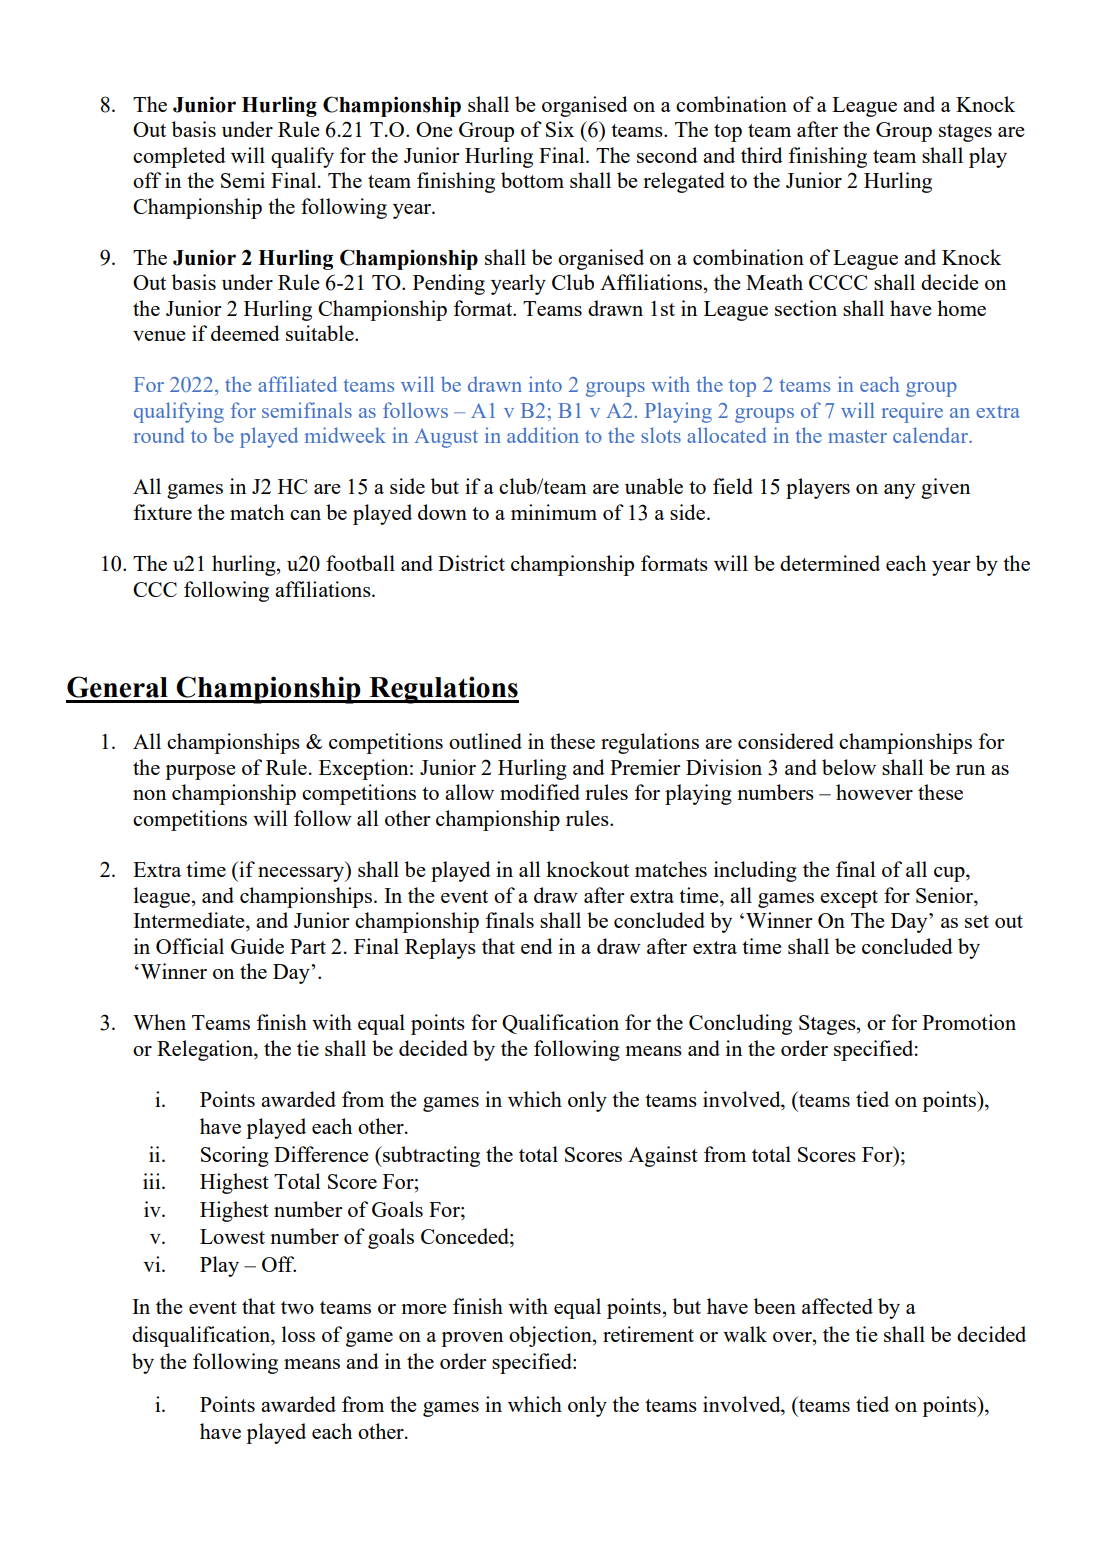 Image resolution: width=1101 pixels, height=1557 pixels. I want to click on below, so click(849, 767).
